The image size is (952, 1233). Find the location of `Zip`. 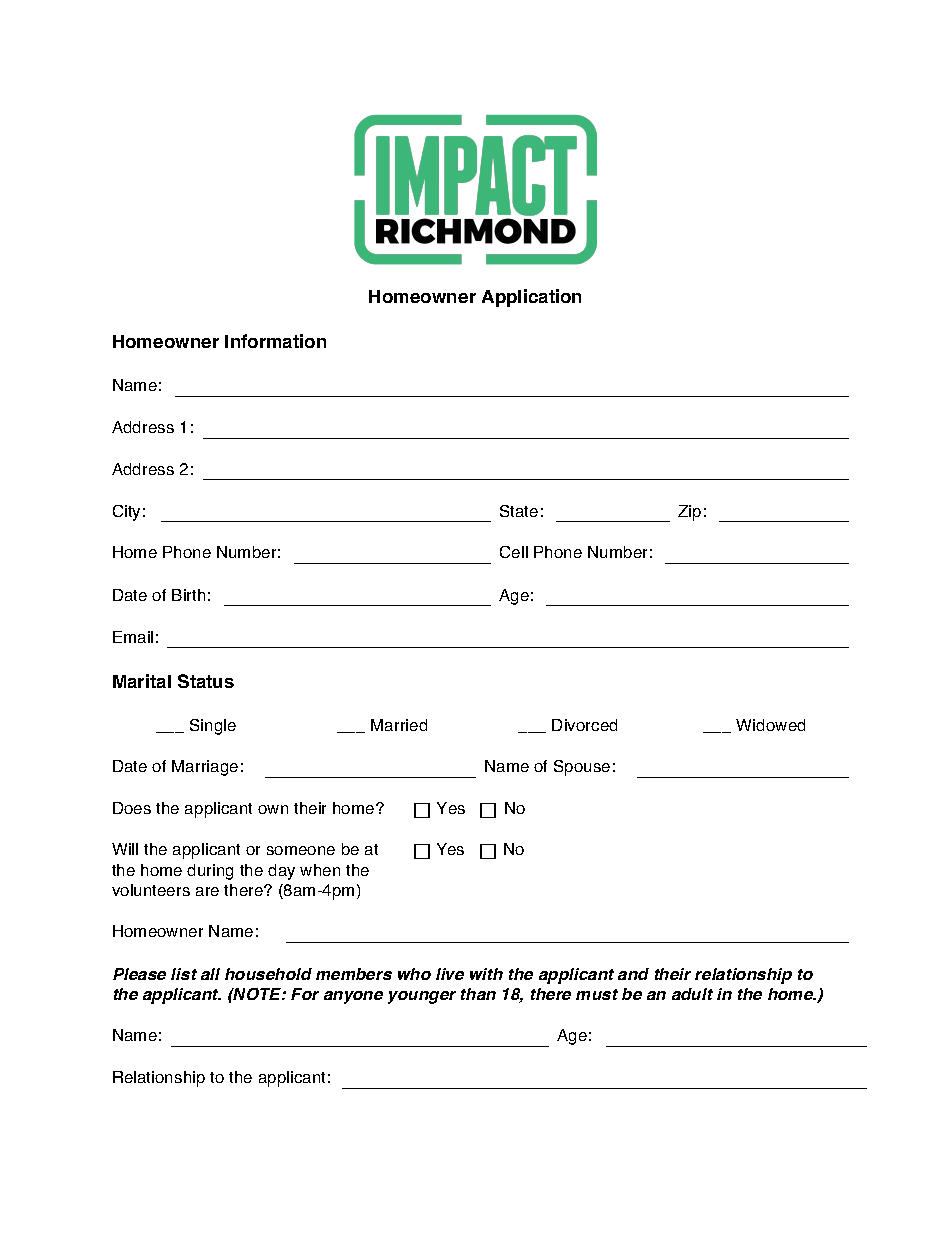

Zip is located at coordinates (689, 513).
